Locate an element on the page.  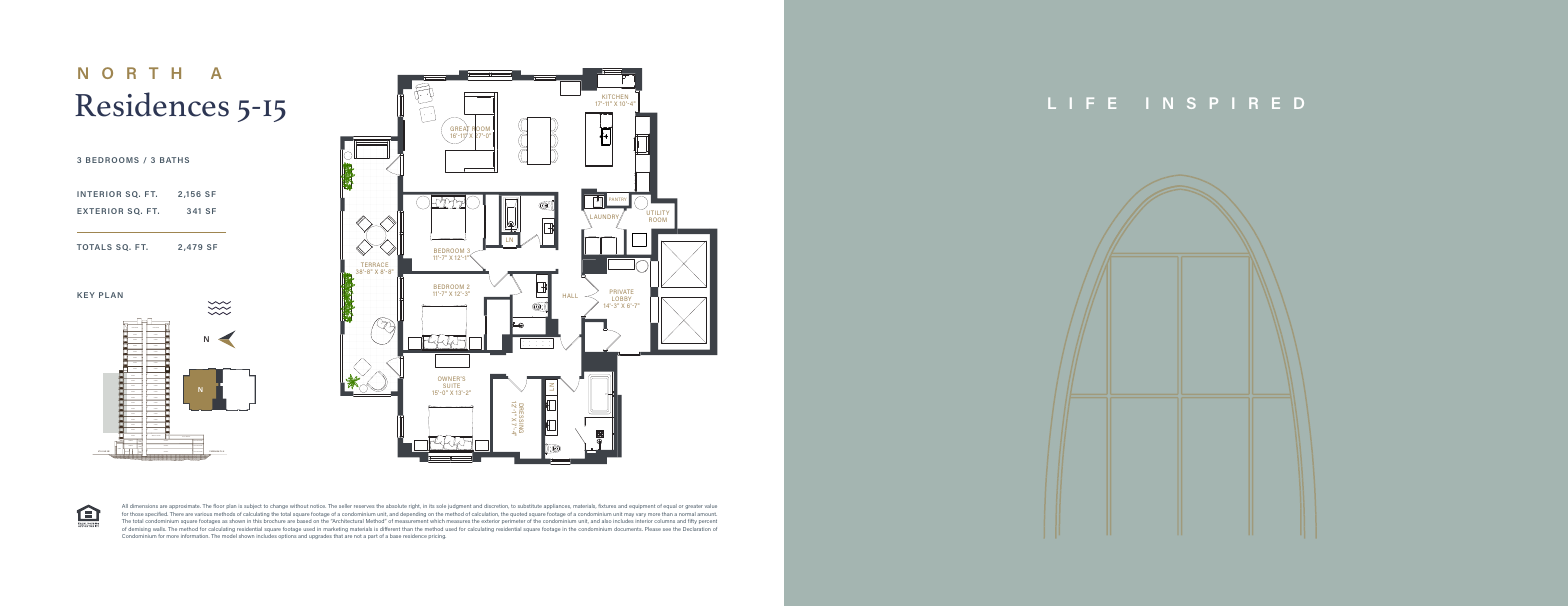
HALL is located at coordinates (570, 296).
